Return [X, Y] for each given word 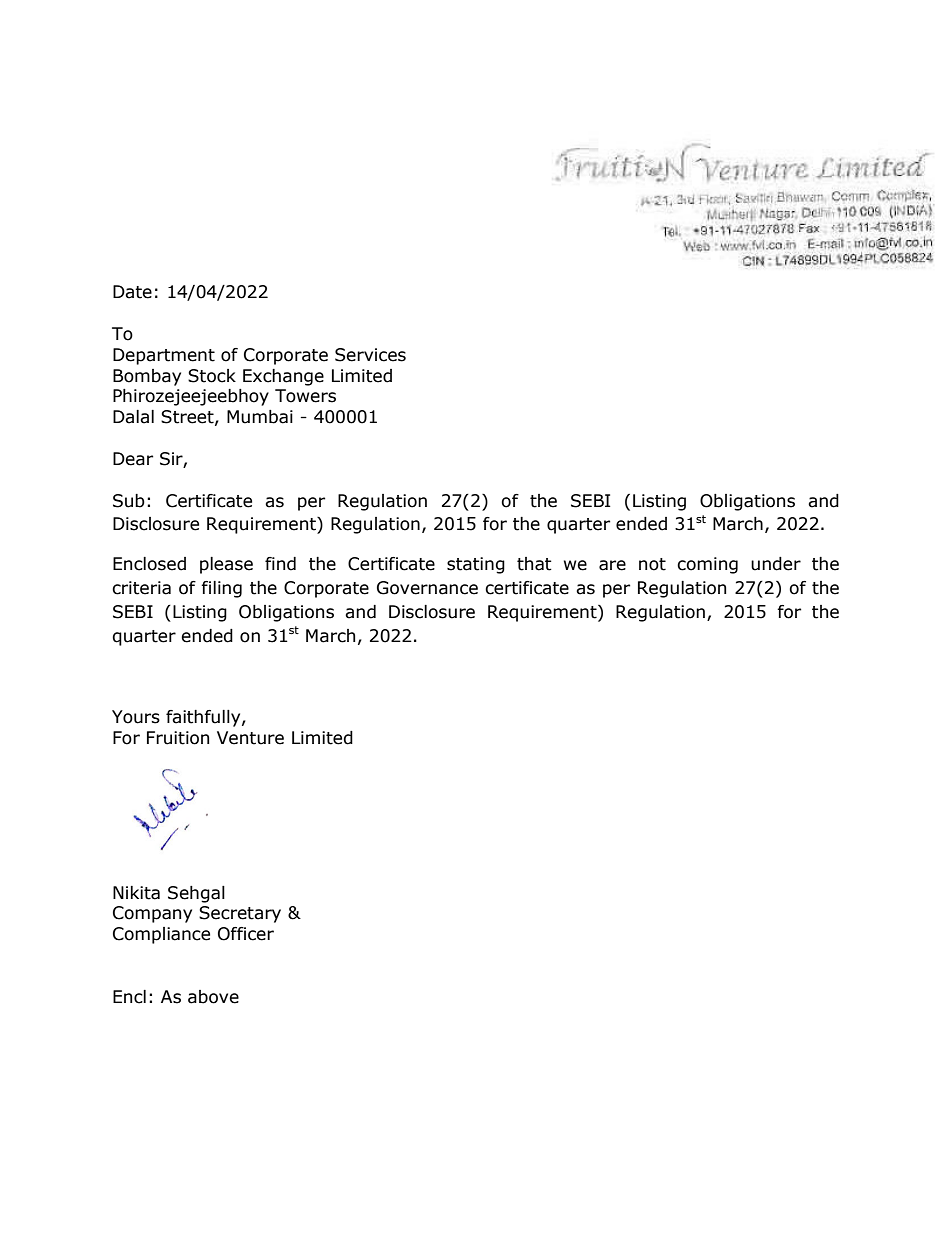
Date [132, 292]
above [213, 997]
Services [370, 355]
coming [707, 565]
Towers [305, 396]
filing [221, 589]
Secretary [240, 914]
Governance [427, 588]
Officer [246, 934]
